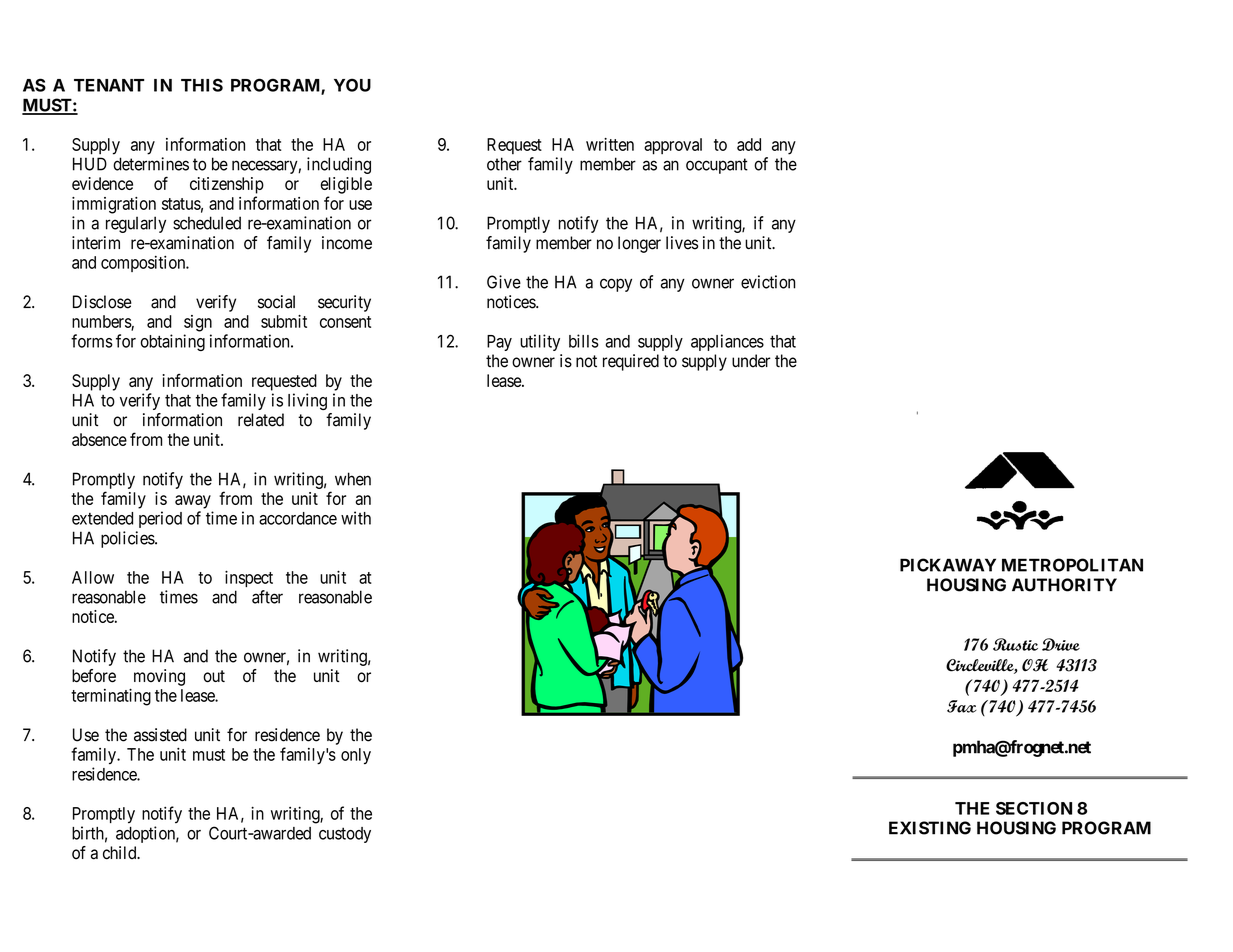  I want to click on under, so click(751, 361).
